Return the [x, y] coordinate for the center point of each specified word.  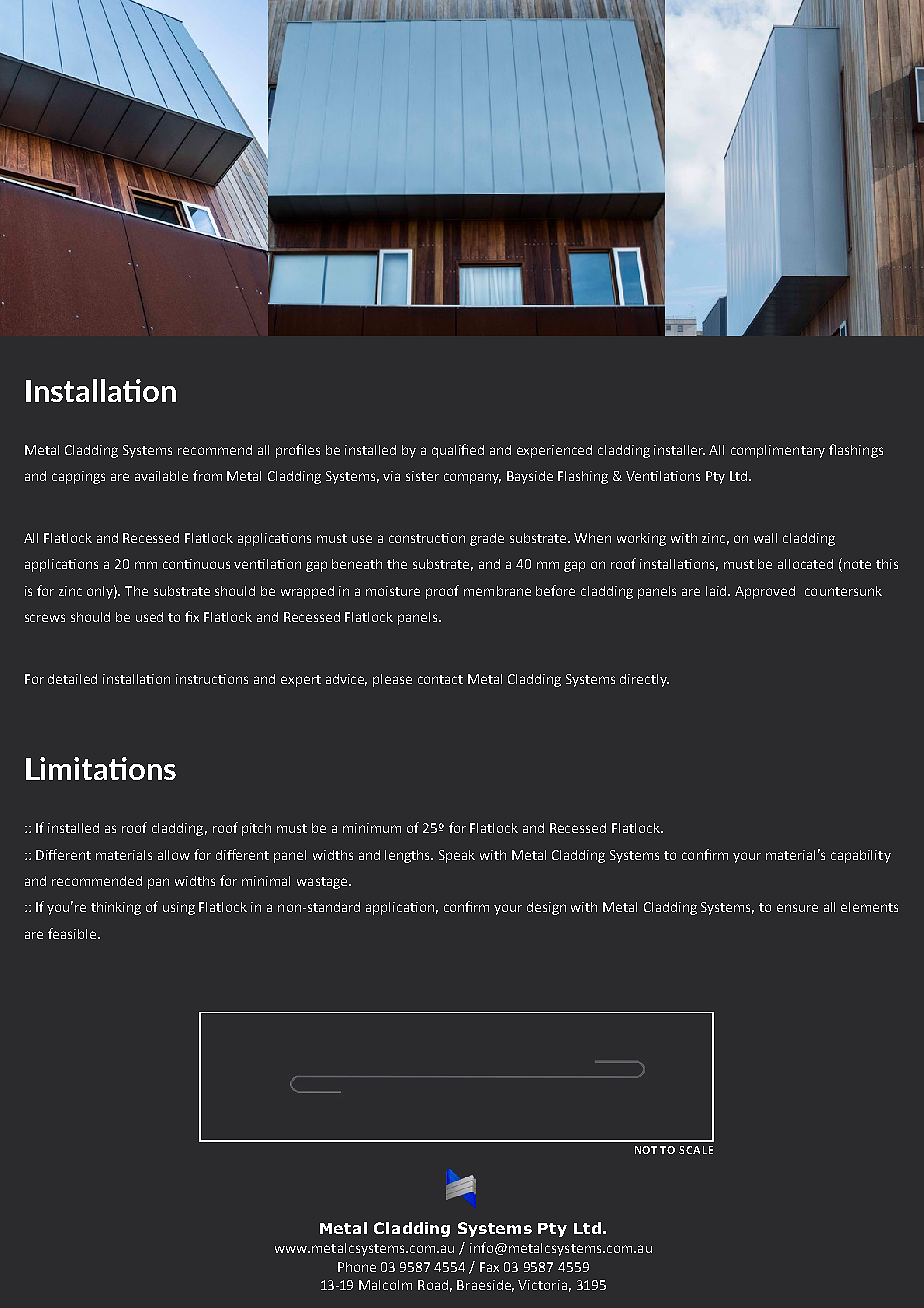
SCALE [696, 1150]
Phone [357, 1267]
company [472, 478]
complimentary [778, 451]
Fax [489, 1267]
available [161, 476]
